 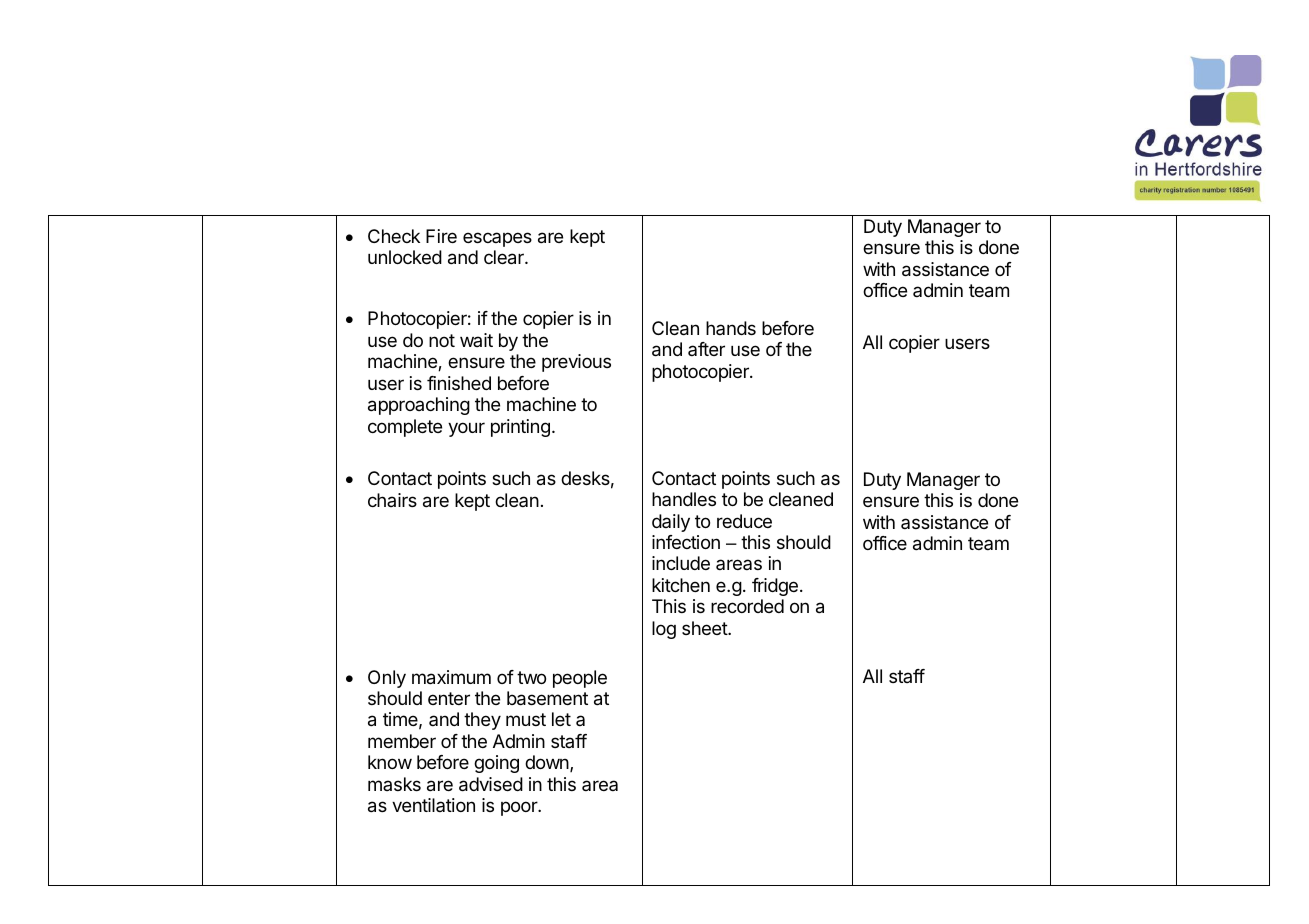 What do you see at coordinates (433, 805) in the document?
I see `ventilation` at bounding box center [433, 805].
